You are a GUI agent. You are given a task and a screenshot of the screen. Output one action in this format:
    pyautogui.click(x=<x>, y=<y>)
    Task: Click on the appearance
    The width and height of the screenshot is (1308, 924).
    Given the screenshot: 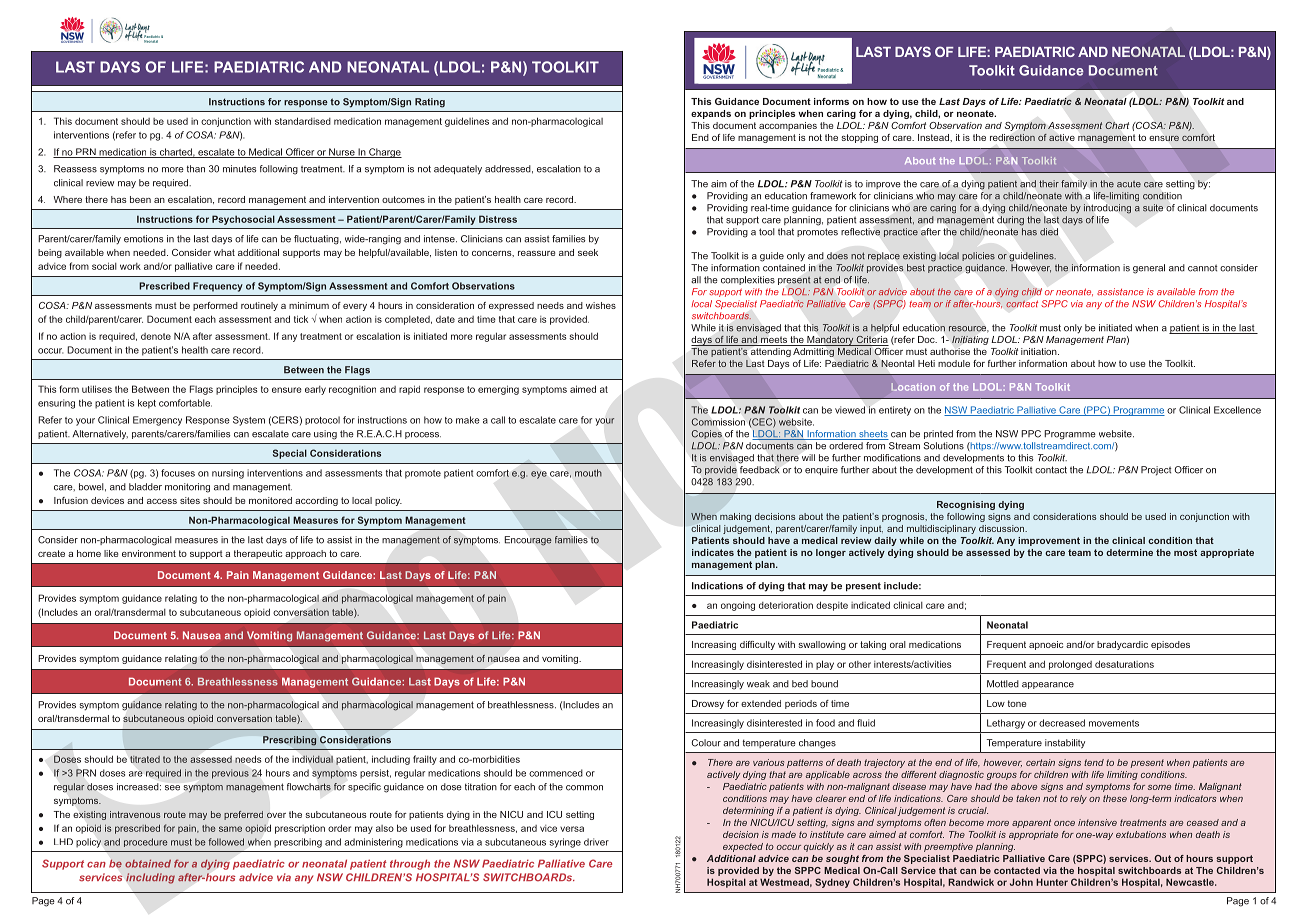 What is the action you would take?
    pyautogui.click(x=1048, y=685)
